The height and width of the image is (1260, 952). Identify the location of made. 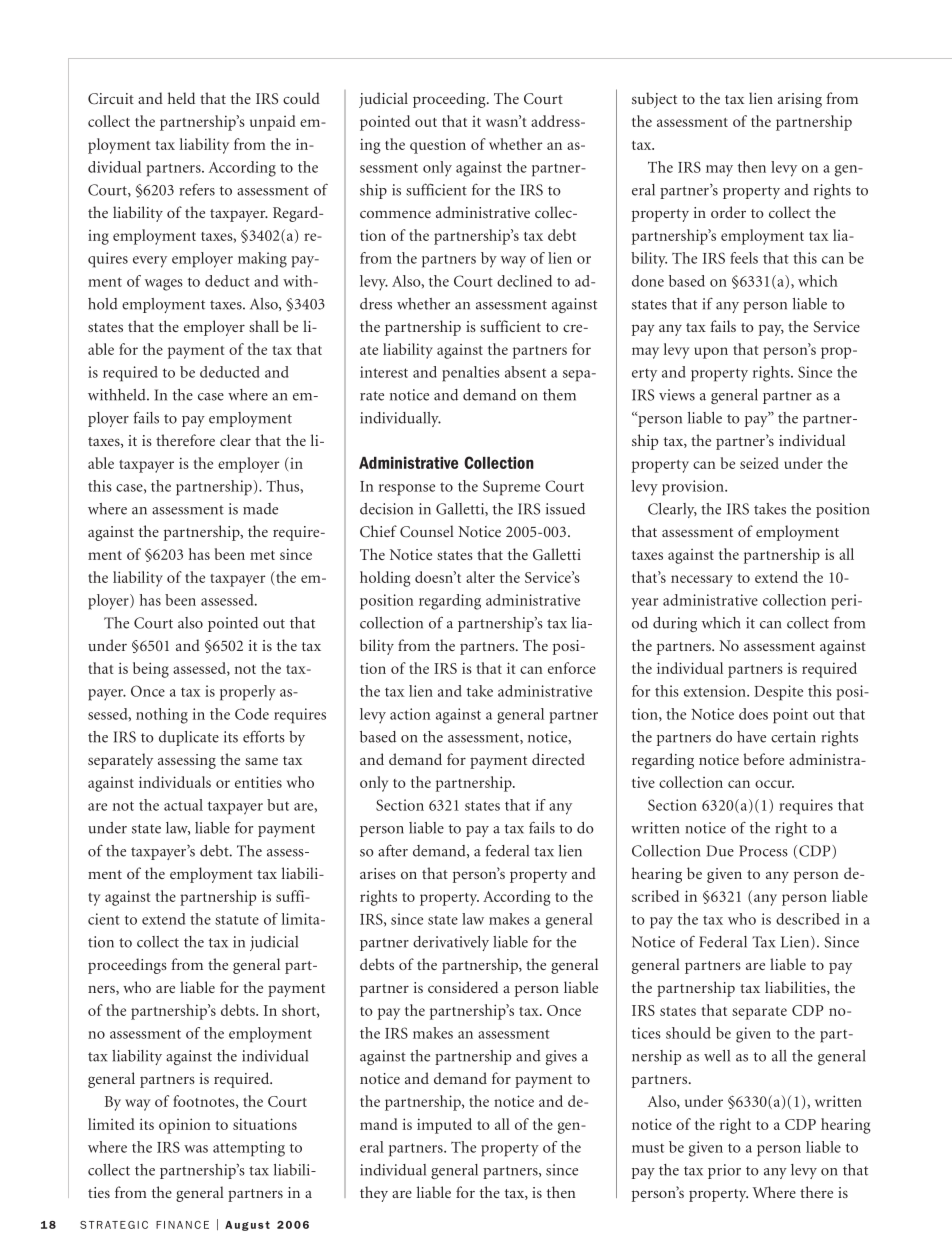
(260, 509).
